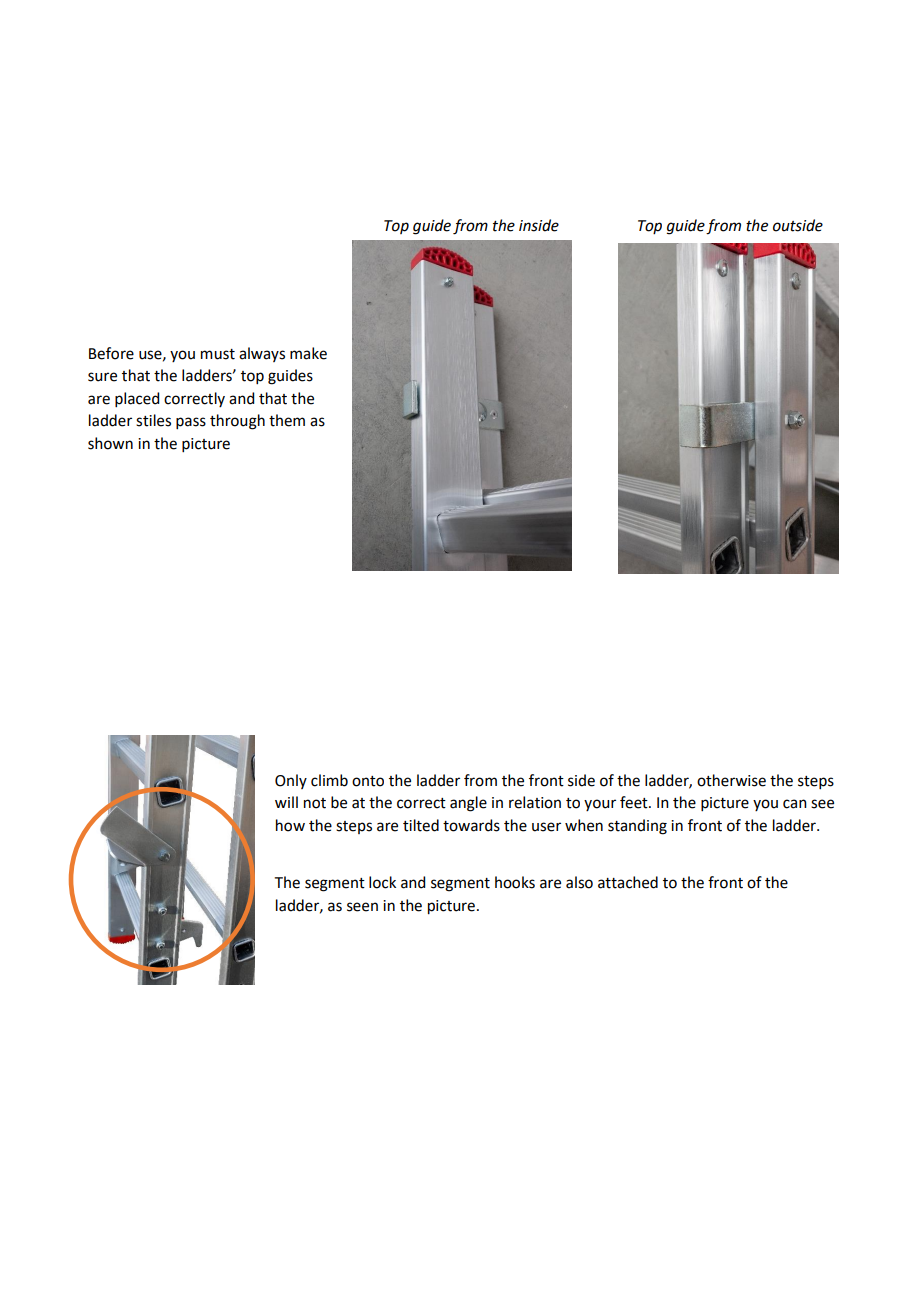 The image size is (924, 1308). What do you see at coordinates (287, 420) in the page?
I see `them` at bounding box center [287, 420].
